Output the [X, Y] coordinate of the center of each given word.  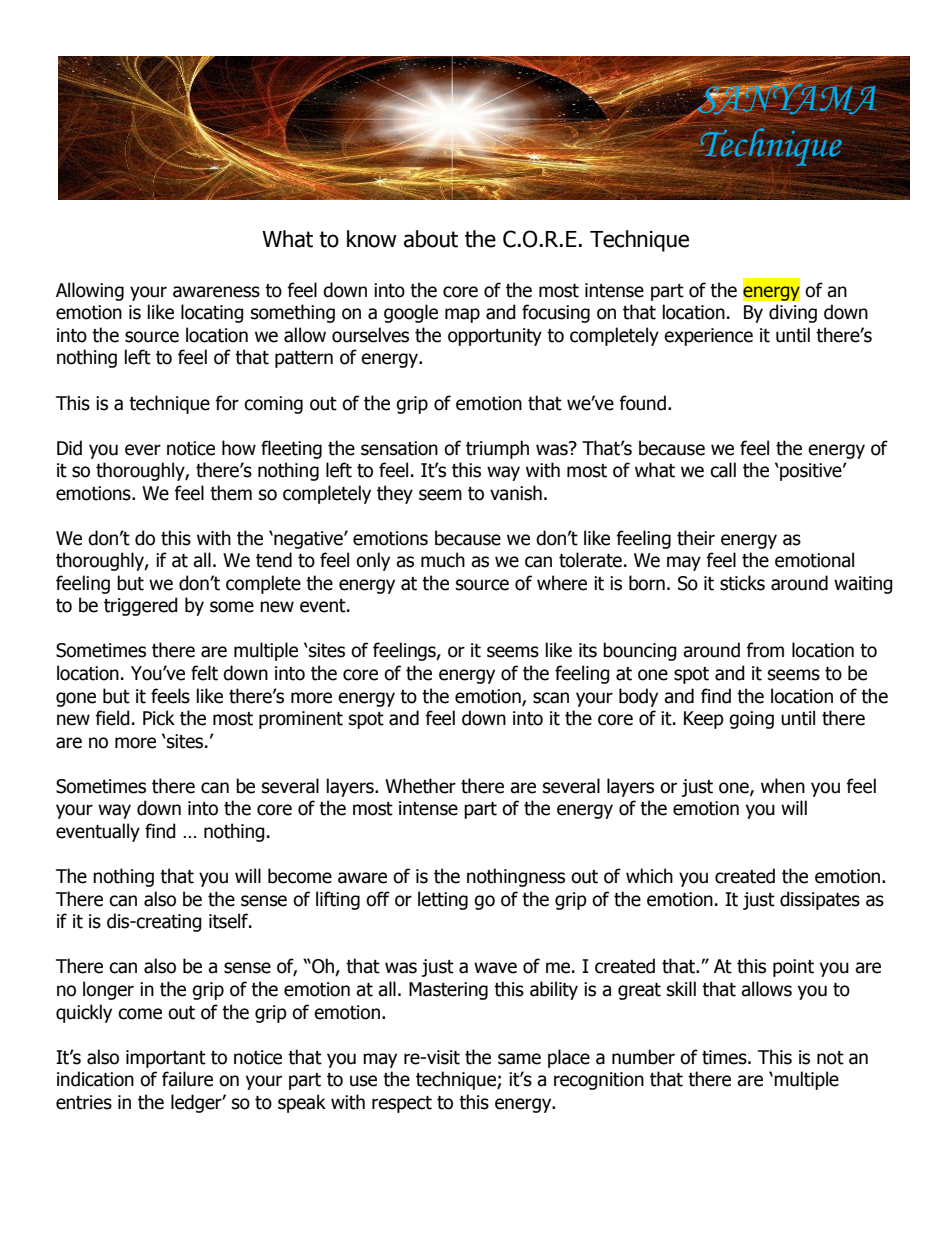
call [723, 470]
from [765, 650]
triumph [497, 449]
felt [204, 673]
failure [187, 1079]
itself [230, 921]
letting [443, 900]
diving [793, 313]
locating [212, 313]
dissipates [820, 900]
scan [551, 698]
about [431, 239]
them [231, 493]
